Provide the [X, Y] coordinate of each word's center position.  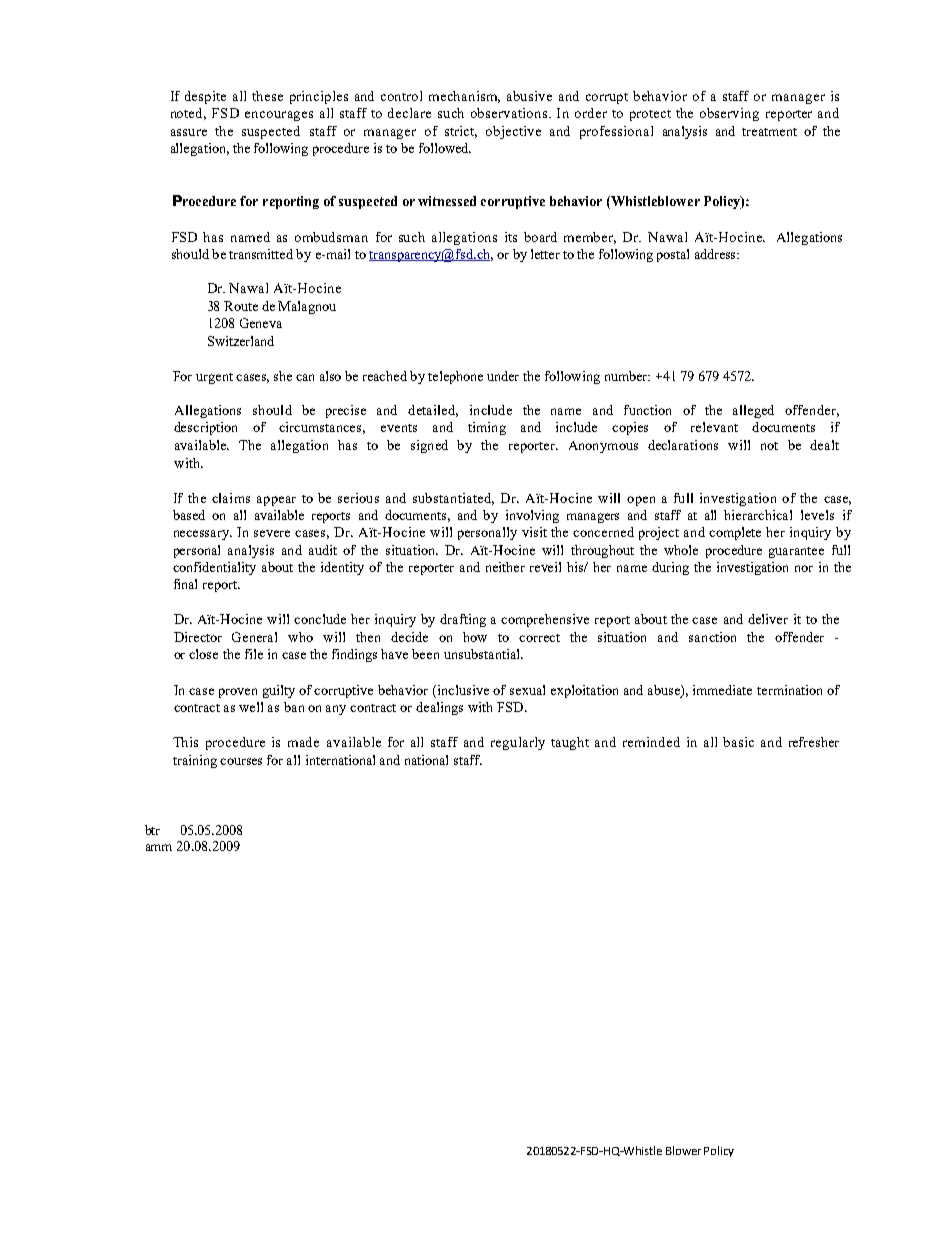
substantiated [453, 499]
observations [511, 113]
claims [231, 498]
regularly [518, 743]
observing [729, 114]
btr [152, 830]
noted [188, 114]
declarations [683, 445]
